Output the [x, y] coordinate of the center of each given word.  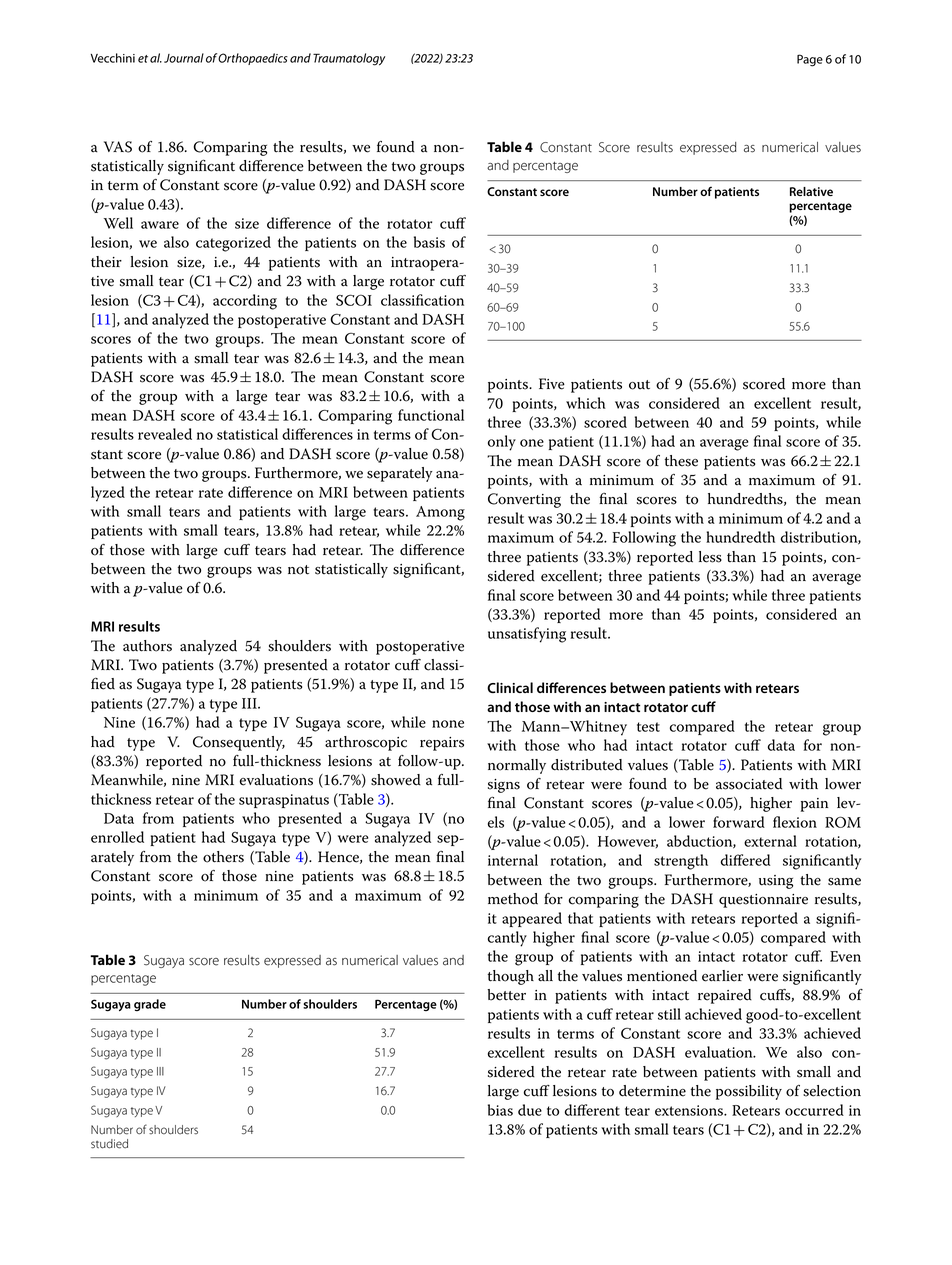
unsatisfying [527, 635]
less [710, 557]
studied [109, 1144]
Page [810, 60]
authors [147, 646]
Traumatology [349, 59]
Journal [184, 58]
